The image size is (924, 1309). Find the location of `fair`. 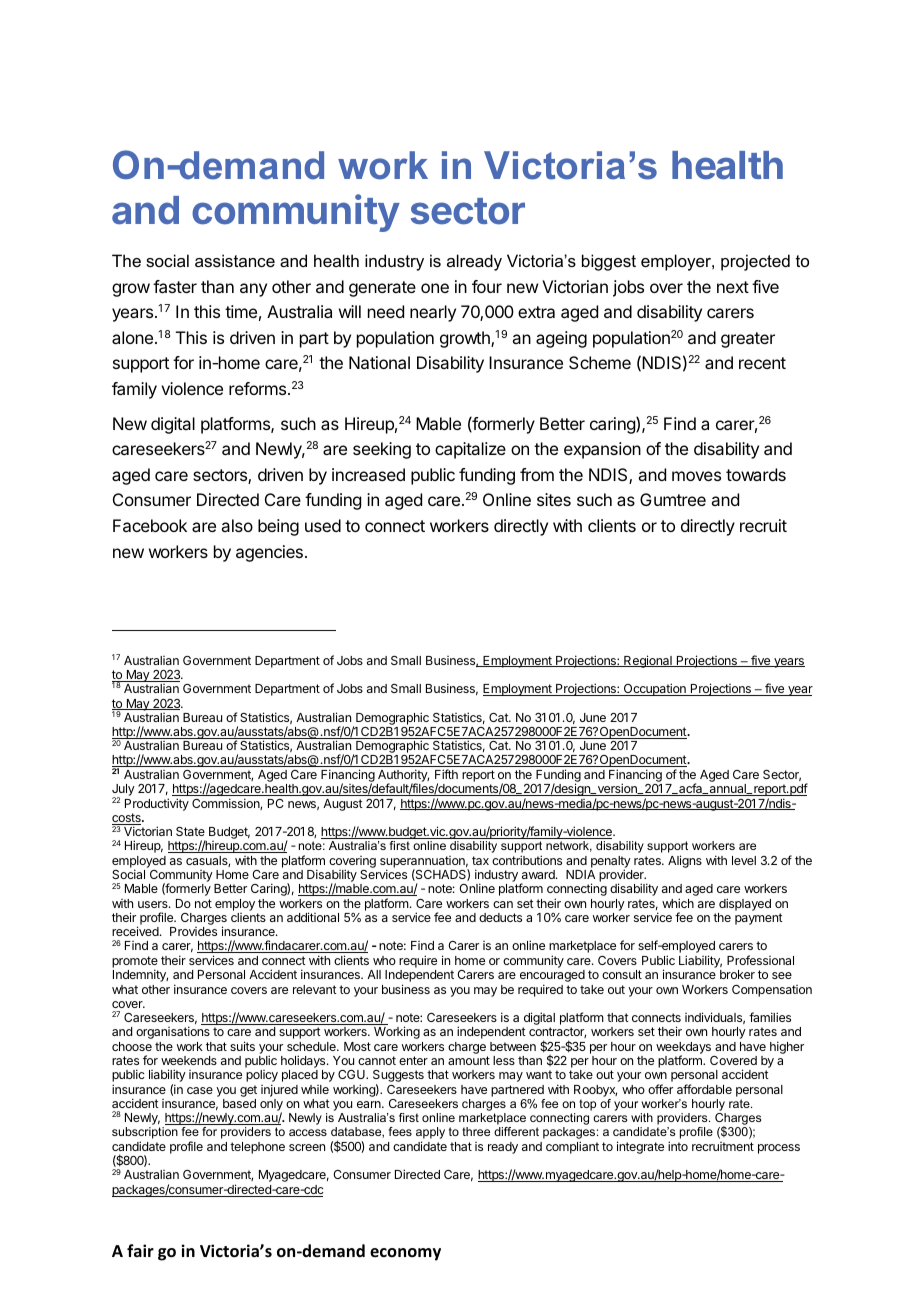

fair is located at coordinates (140, 1250).
